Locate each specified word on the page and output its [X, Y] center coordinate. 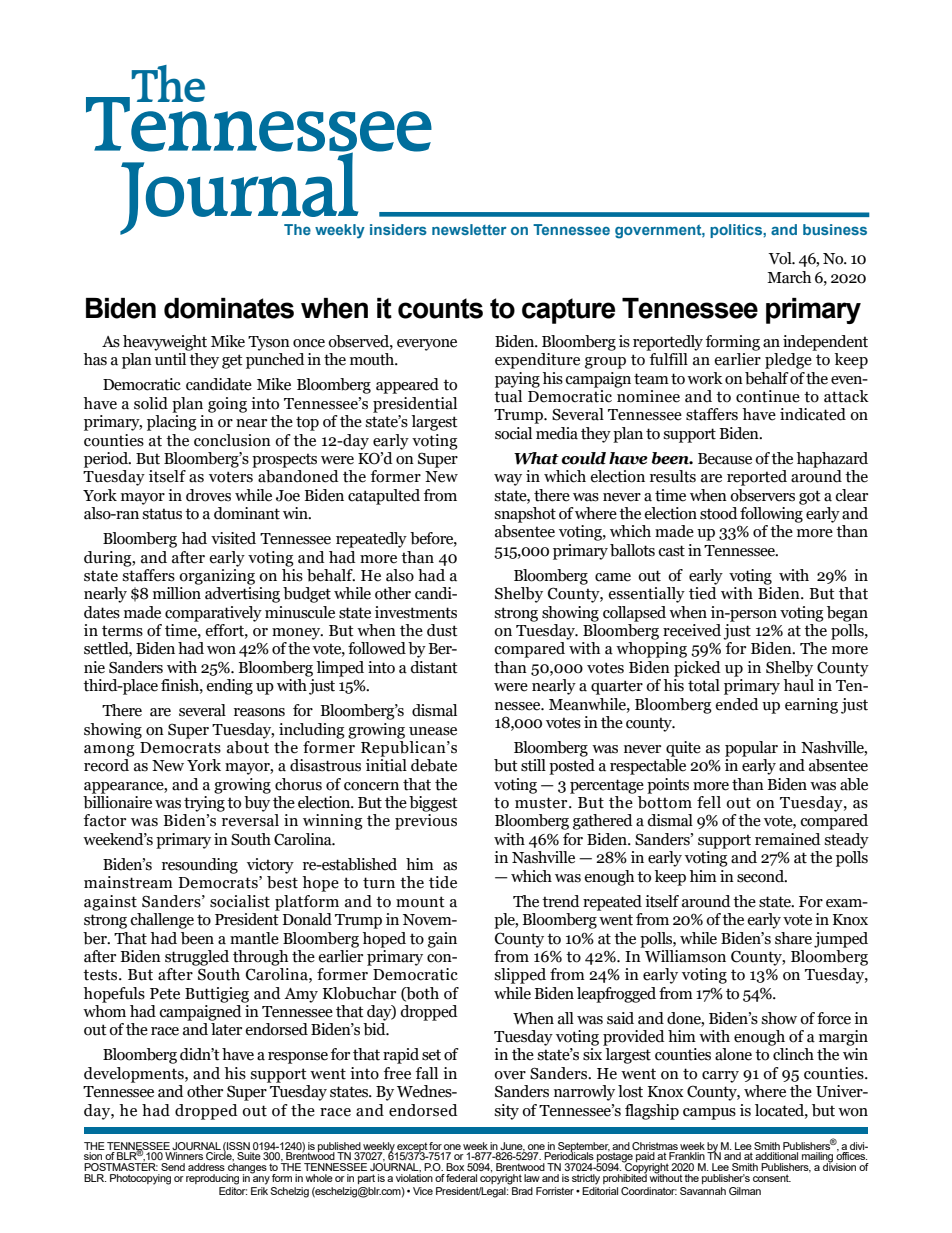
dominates [229, 308]
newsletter [469, 229]
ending [229, 687]
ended [737, 704]
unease [433, 731]
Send [173, 1167]
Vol [781, 258]
